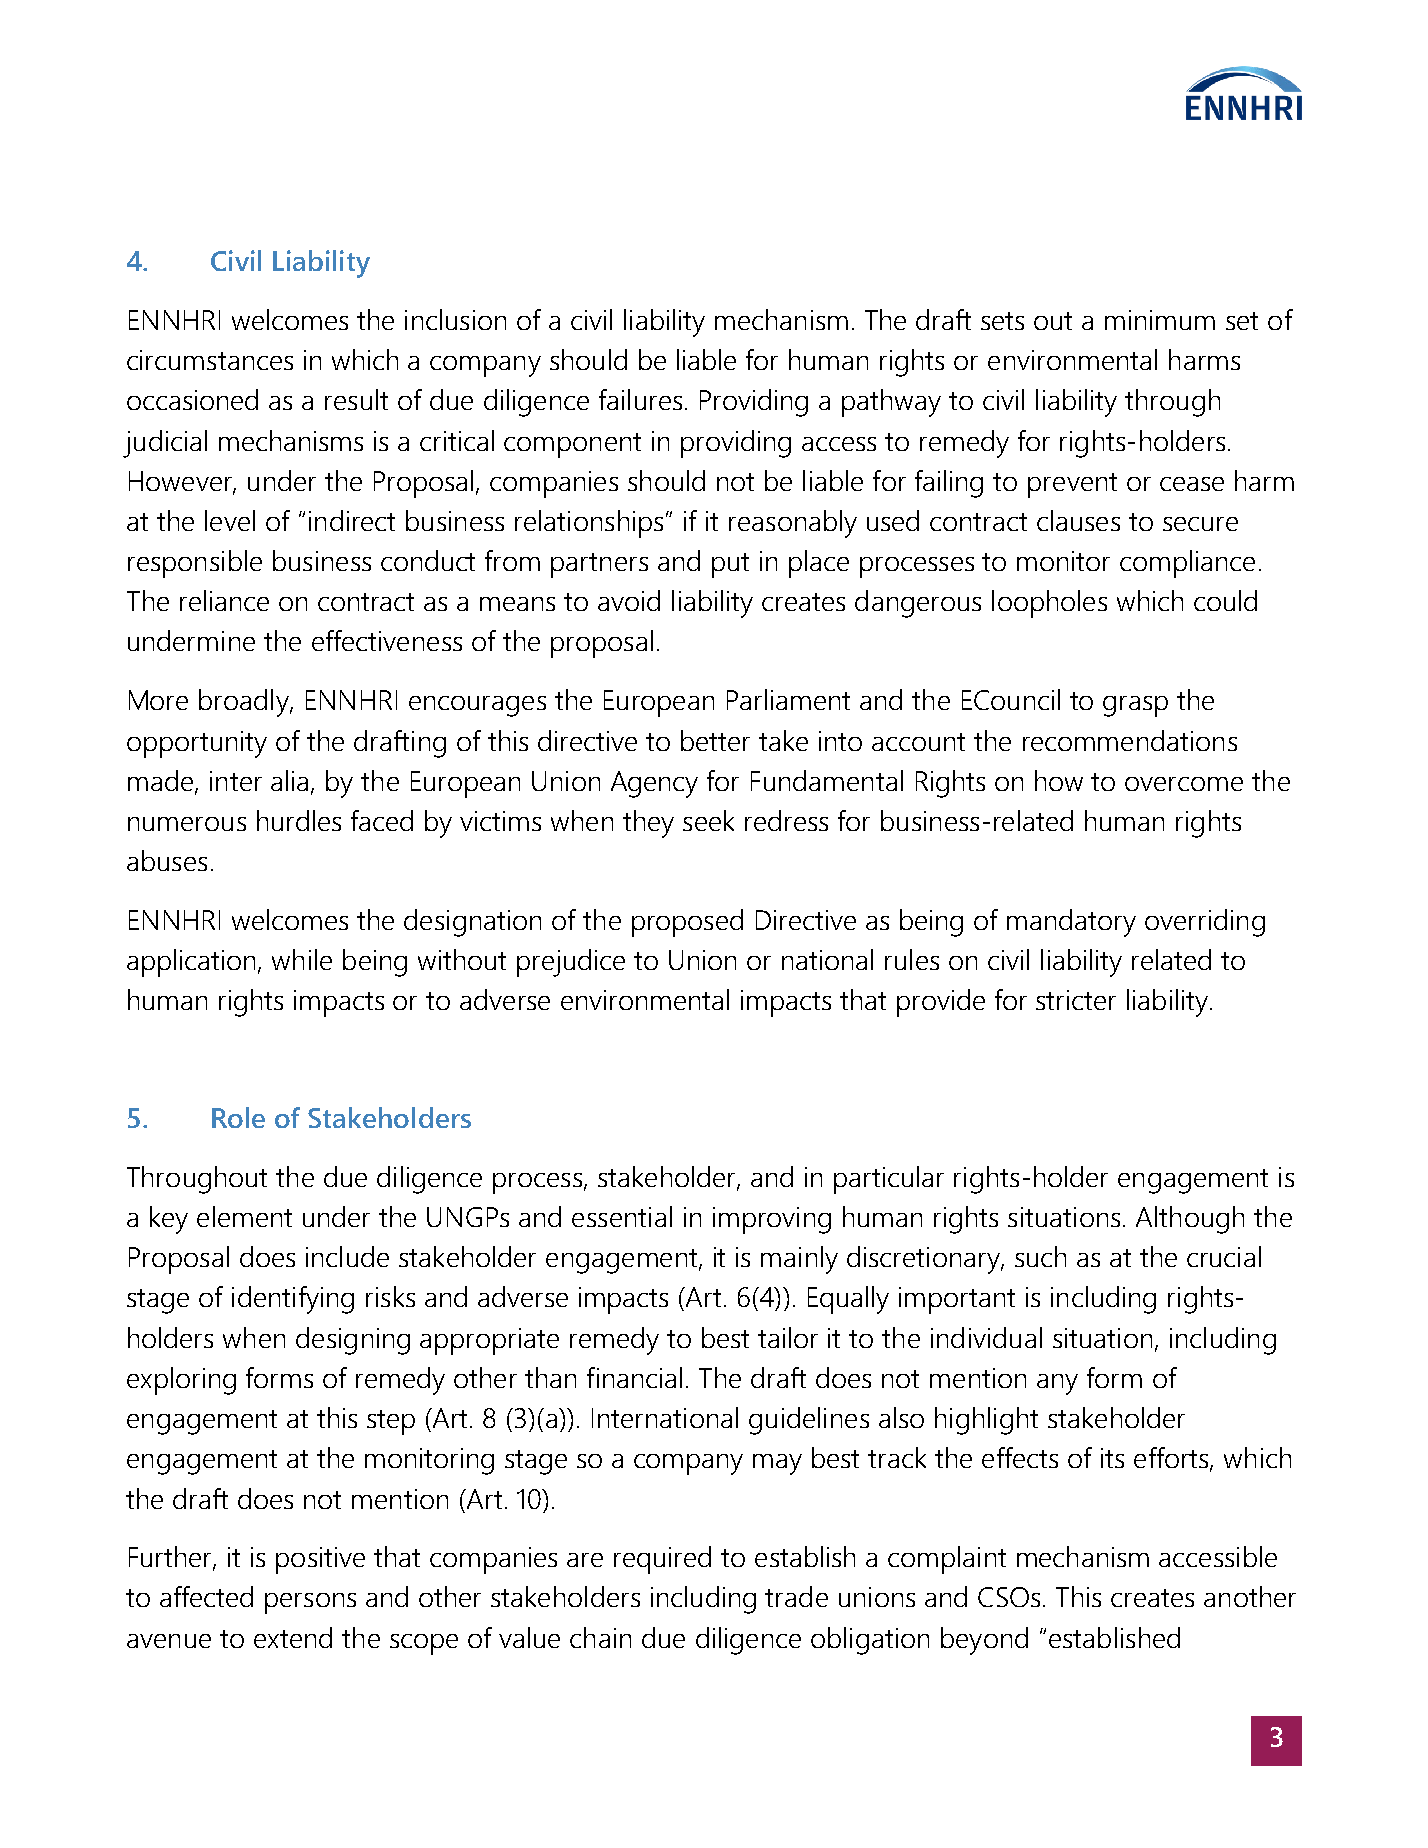 The height and width of the page is (1848, 1428). I want to click on stricter, so click(1076, 1000).
